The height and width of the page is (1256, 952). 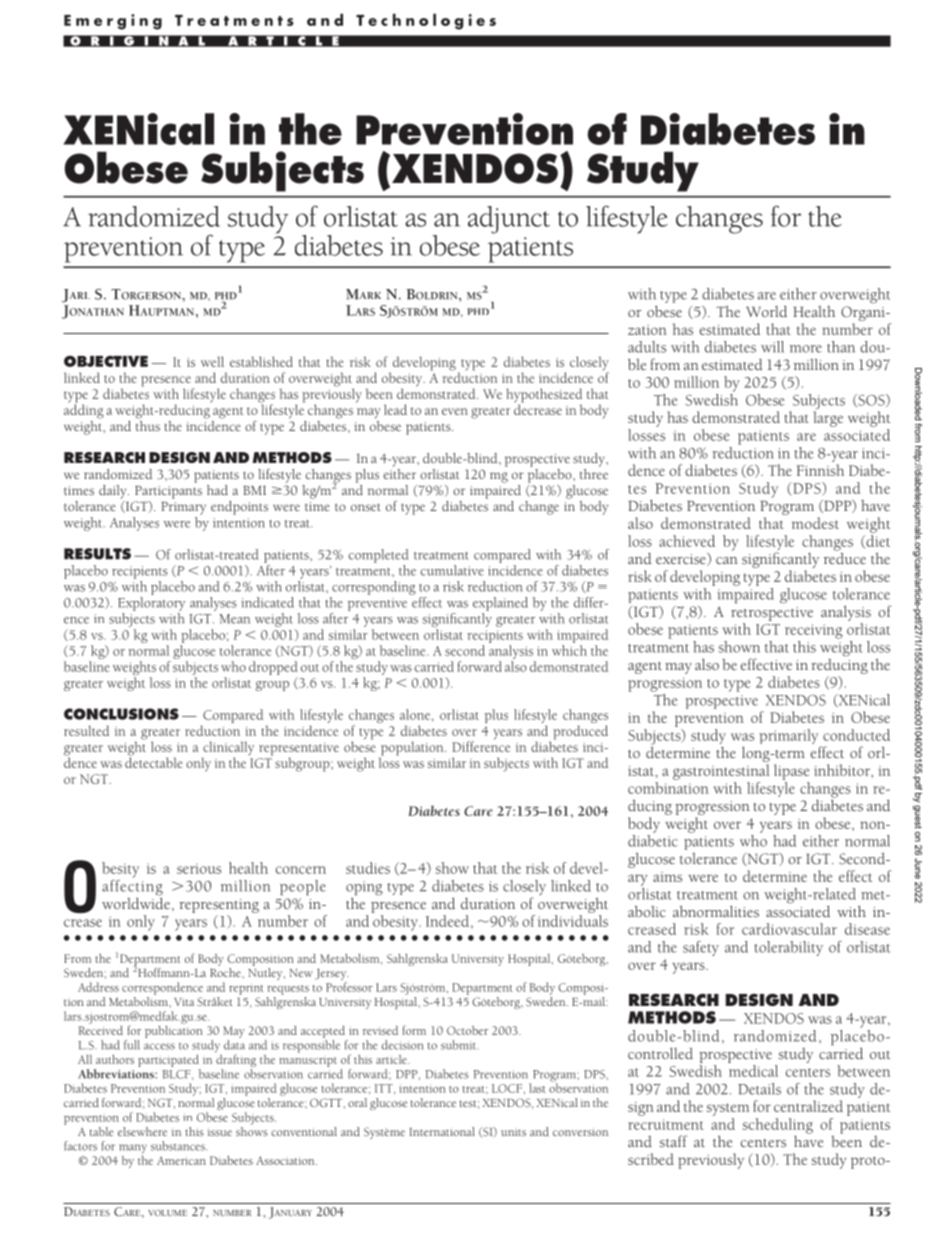 I want to click on Mean, so click(x=234, y=619).
